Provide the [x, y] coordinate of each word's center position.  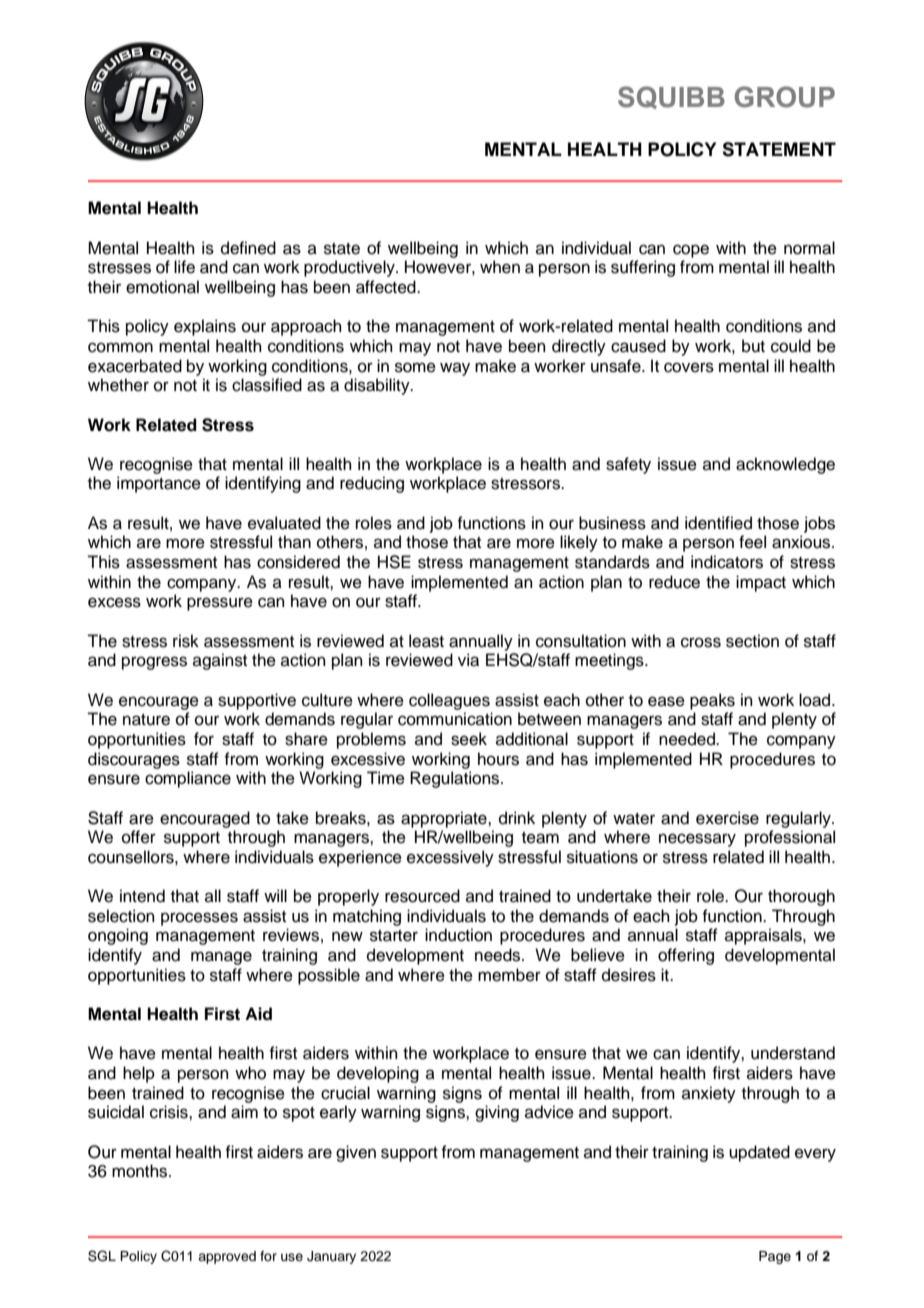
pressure [220, 604]
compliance [188, 779]
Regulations [456, 779]
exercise [727, 818]
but [753, 346]
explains [205, 327]
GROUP [785, 97]
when [500, 267]
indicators [727, 562]
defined [248, 248]
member [509, 975]
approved [227, 1257]
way [455, 369]
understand [793, 1053]
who [250, 1073]
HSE [394, 562]
